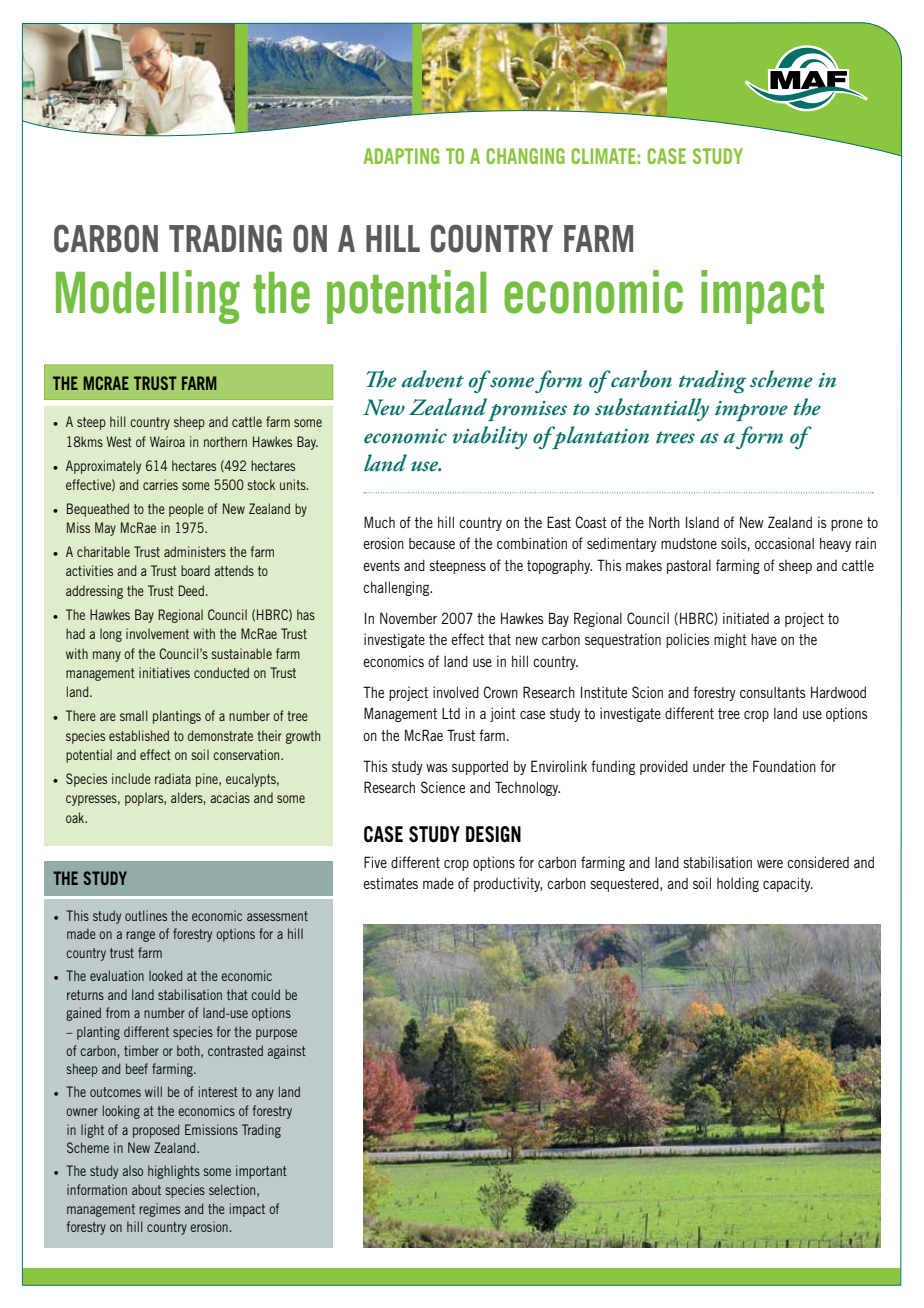  What do you see at coordinates (751, 411) in the screenshot?
I see `improve` at bounding box center [751, 411].
